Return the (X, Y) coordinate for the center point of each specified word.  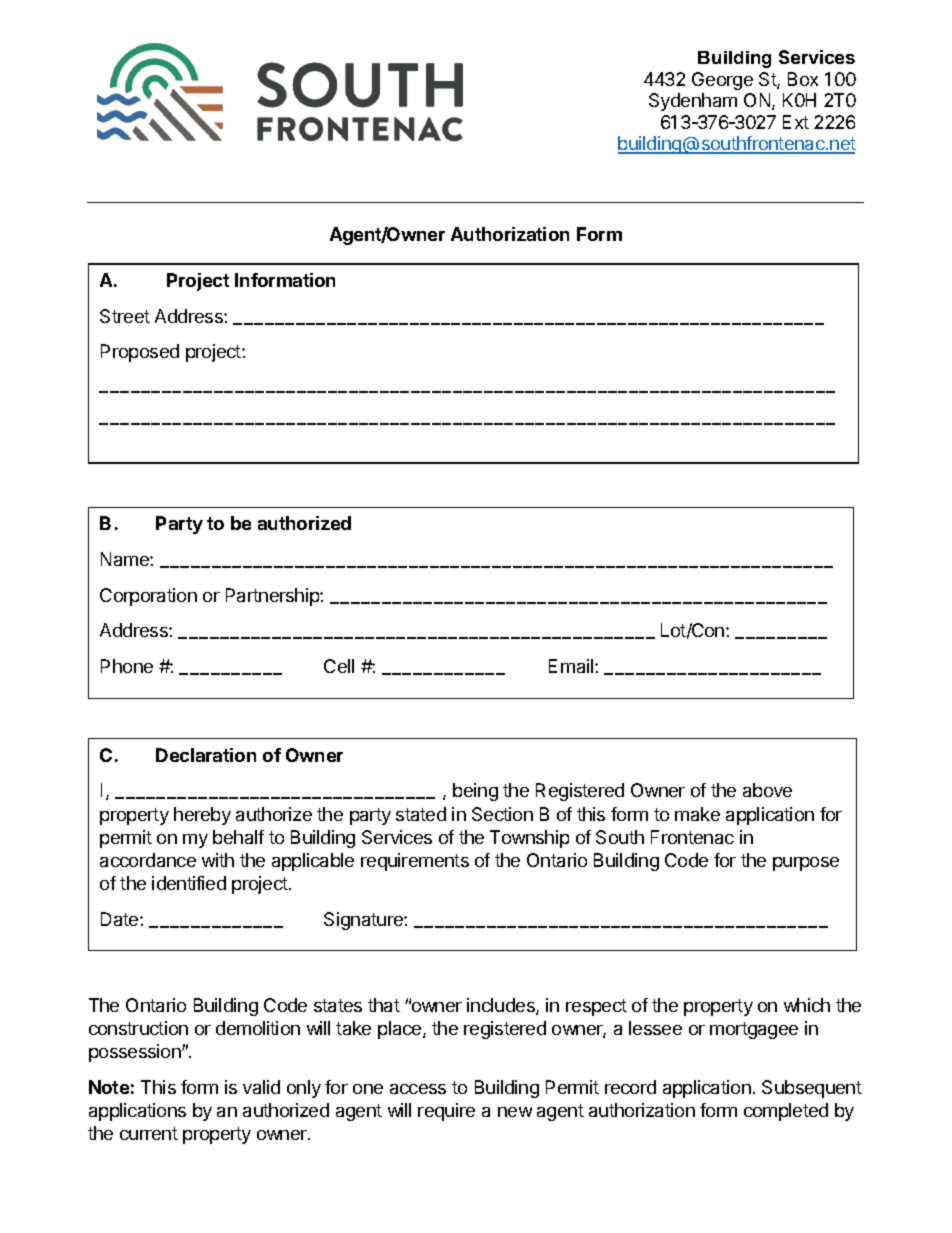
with (218, 860)
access (418, 1089)
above (767, 790)
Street (125, 316)
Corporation (148, 597)
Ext (796, 122)
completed (786, 1112)
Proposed (140, 353)
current (149, 1133)
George (722, 81)
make (697, 814)
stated (421, 814)
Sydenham (693, 102)
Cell (339, 666)
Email (572, 666)
